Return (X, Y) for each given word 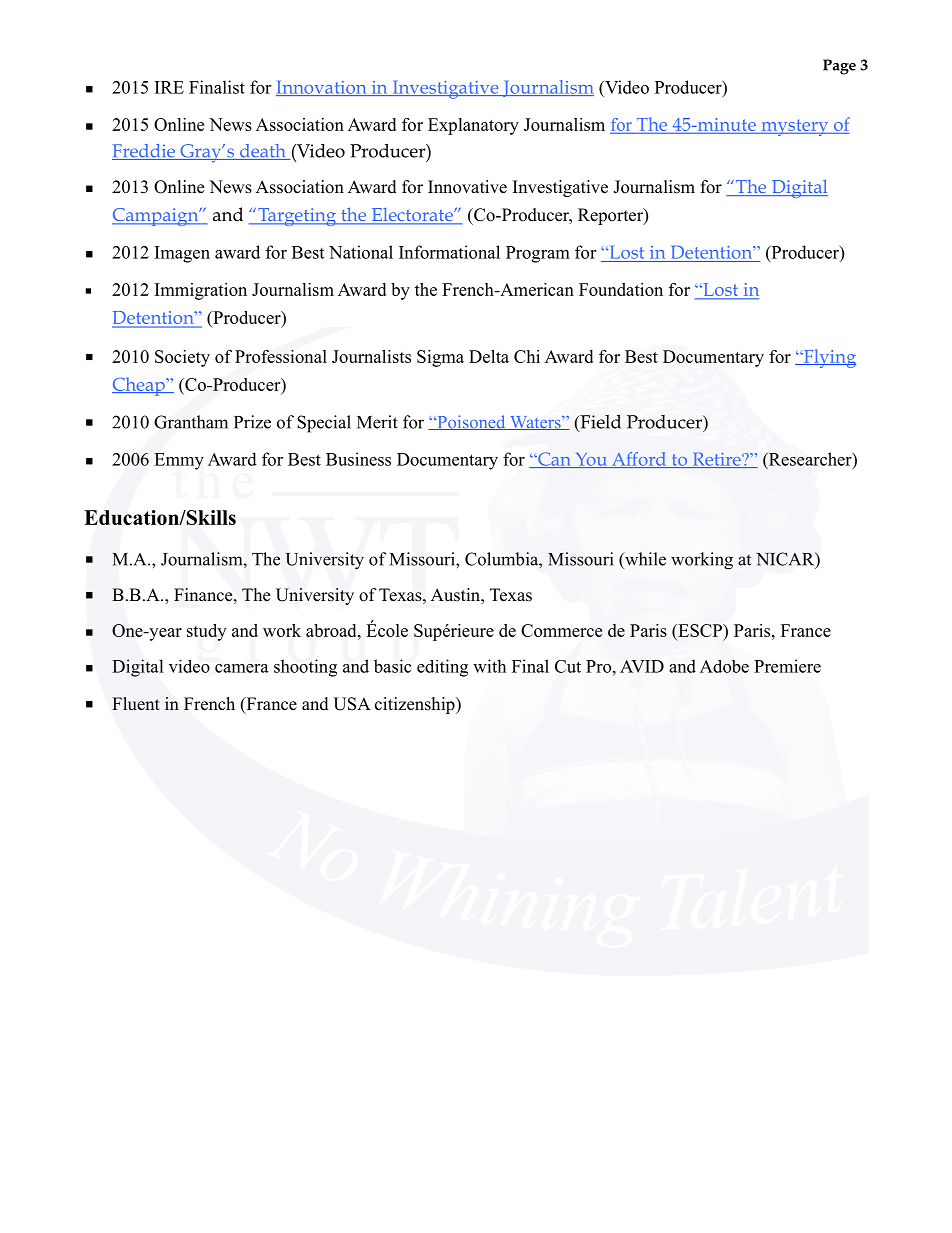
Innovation (322, 88)
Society (182, 358)
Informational (449, 252)
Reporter (611, 216)
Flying (828, 358)
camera (242, 668)
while (644, 559)
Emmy (179, 461)
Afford (639, 460)
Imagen (182, 254)
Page (839, 67)
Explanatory (473, 126)
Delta (489, 356)
